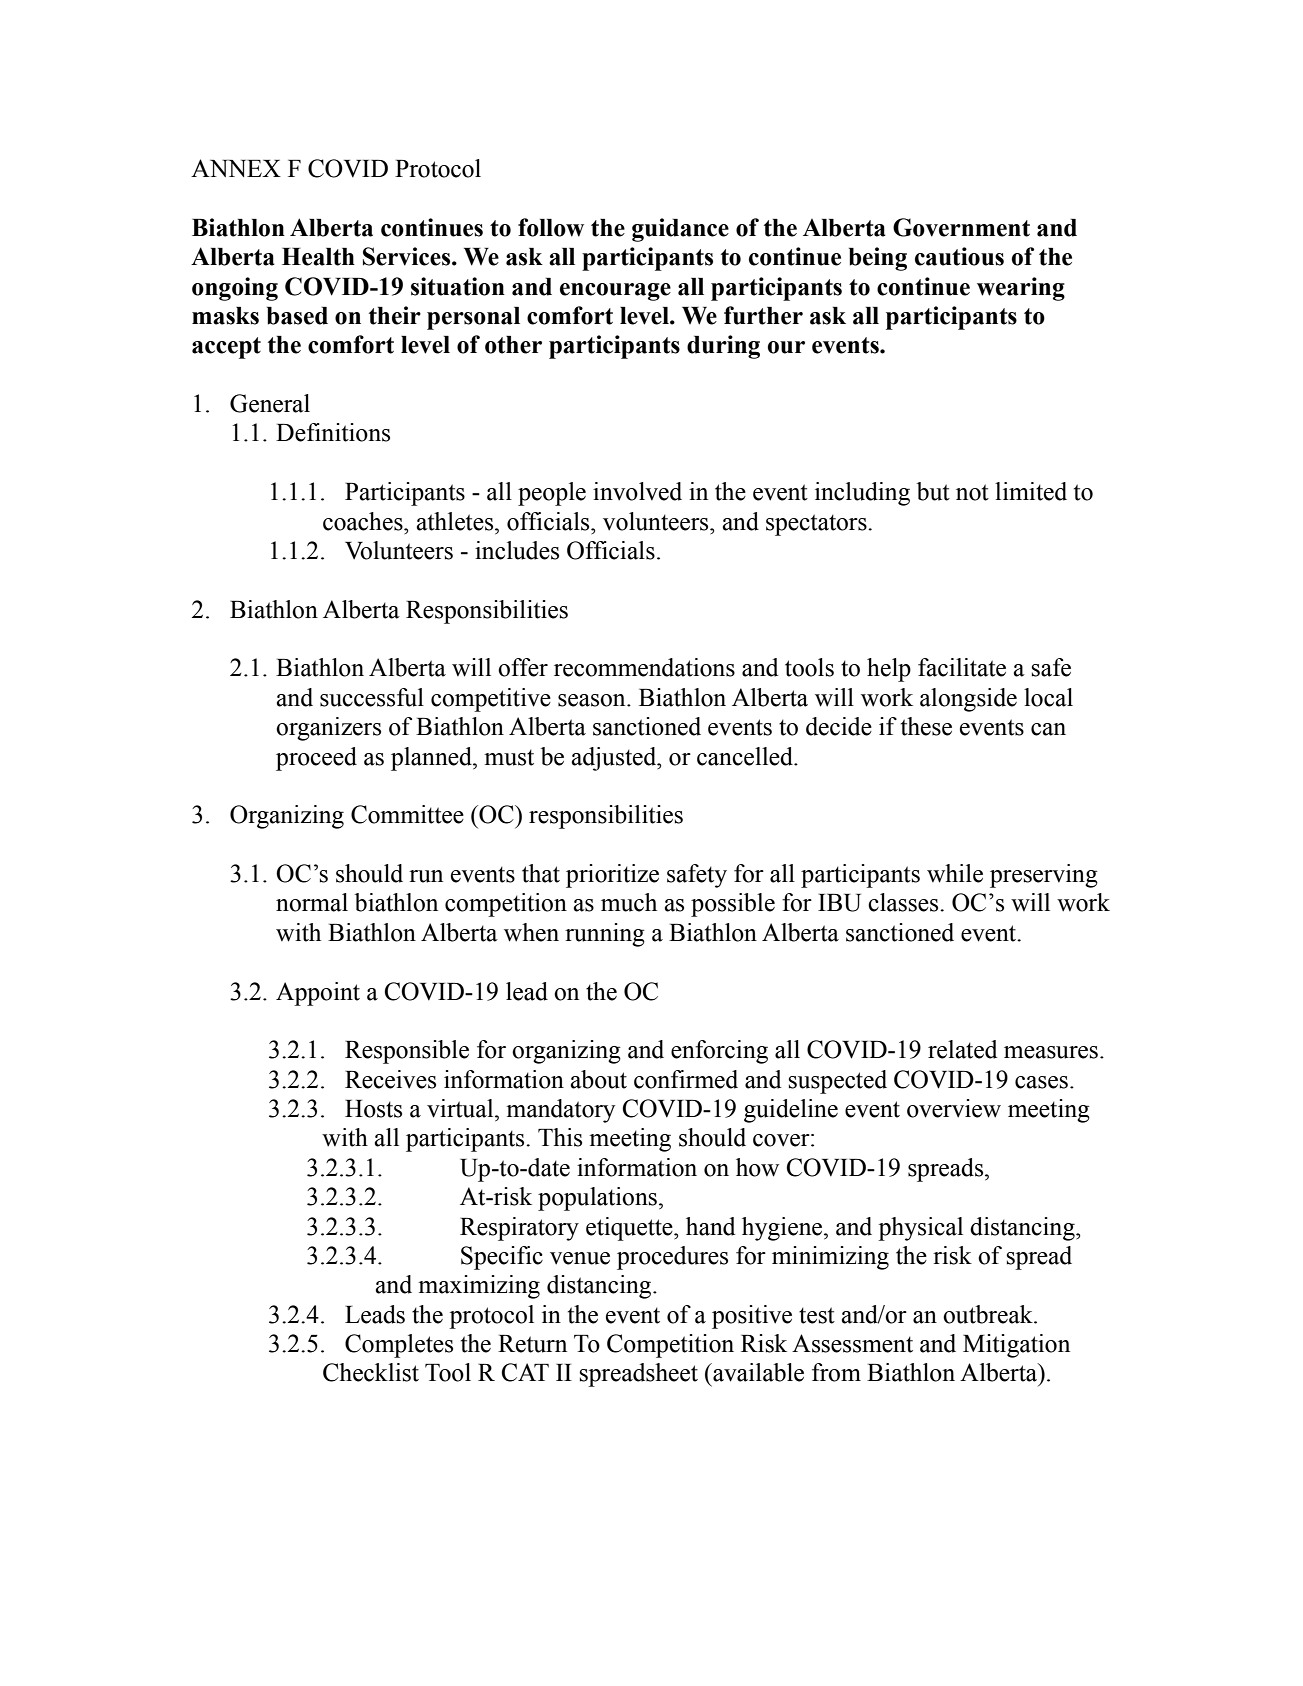  What do you see at coordinates (680, 230) in the page?
I see `guidance` at bounding box center [680, 230].
